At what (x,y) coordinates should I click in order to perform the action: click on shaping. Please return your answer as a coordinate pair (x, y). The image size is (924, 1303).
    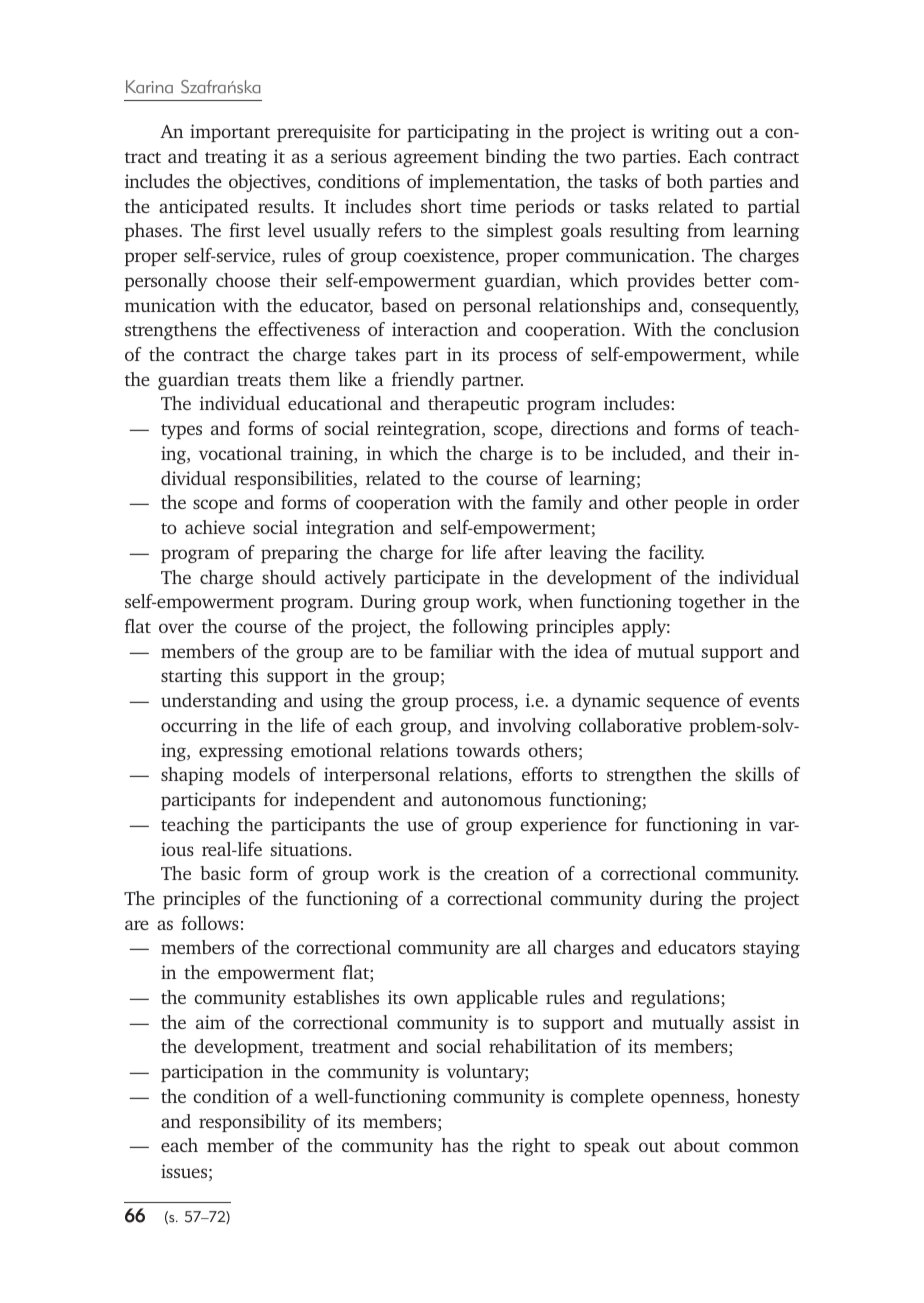
    Looking at the image, I should click on (192, 776).
